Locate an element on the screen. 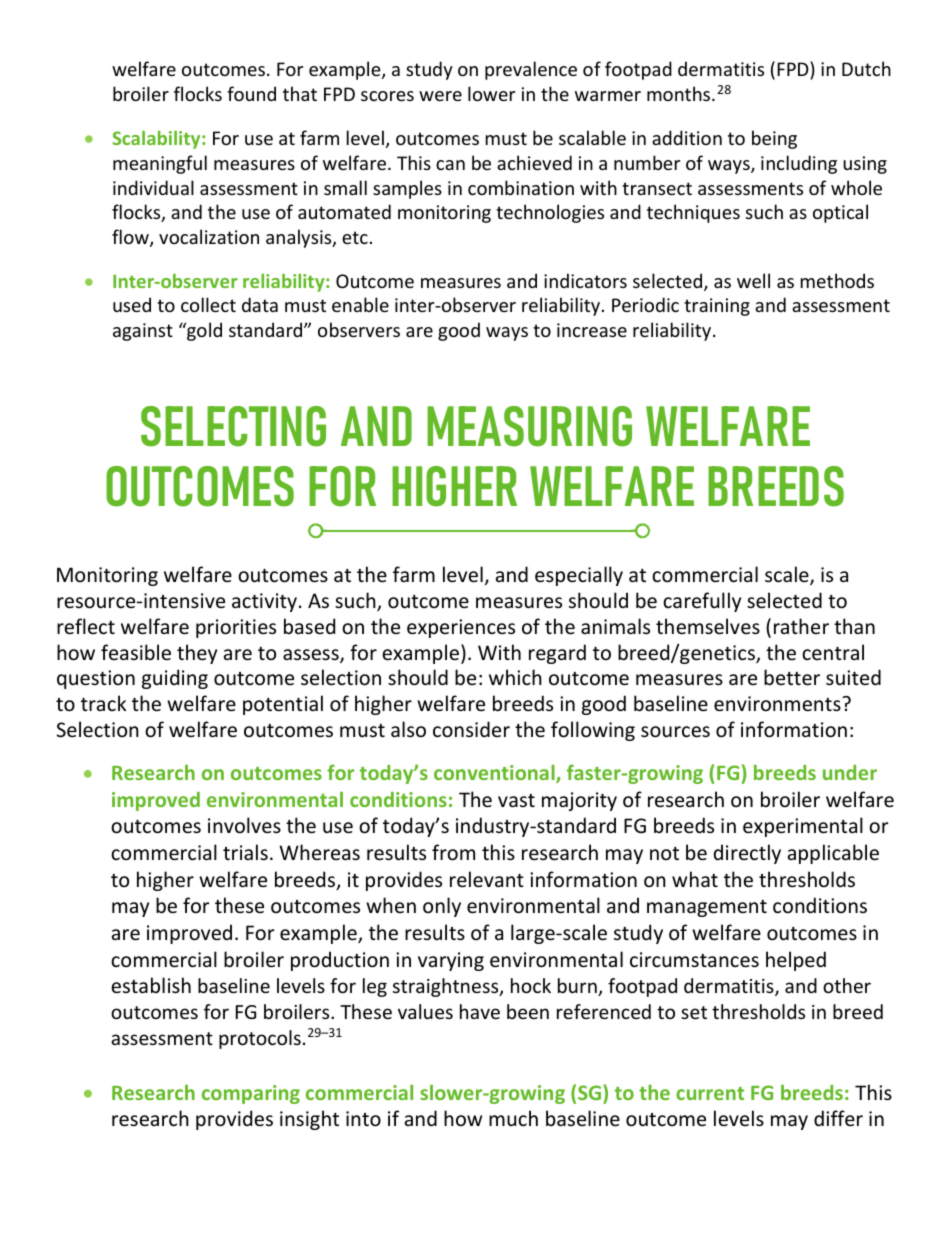 The height and width of the screenshot is (1233, 952). gold is located at coordinates (203, 331).
